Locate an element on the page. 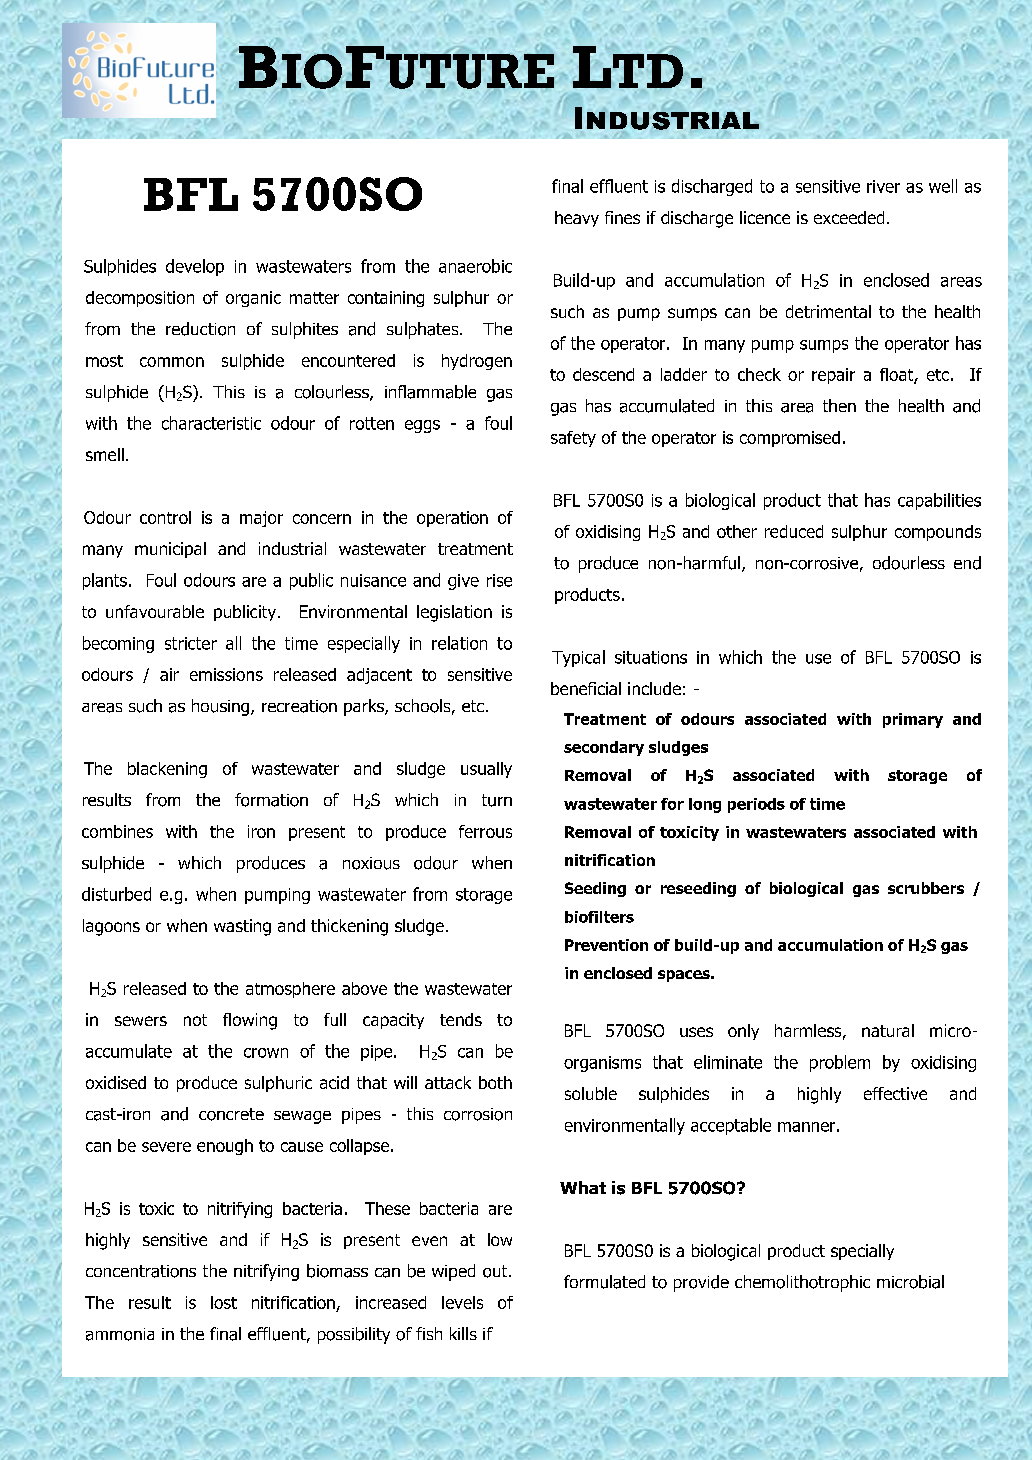 This page has height=1460, width=1032. wasting is located at coordinates (242, 927).
